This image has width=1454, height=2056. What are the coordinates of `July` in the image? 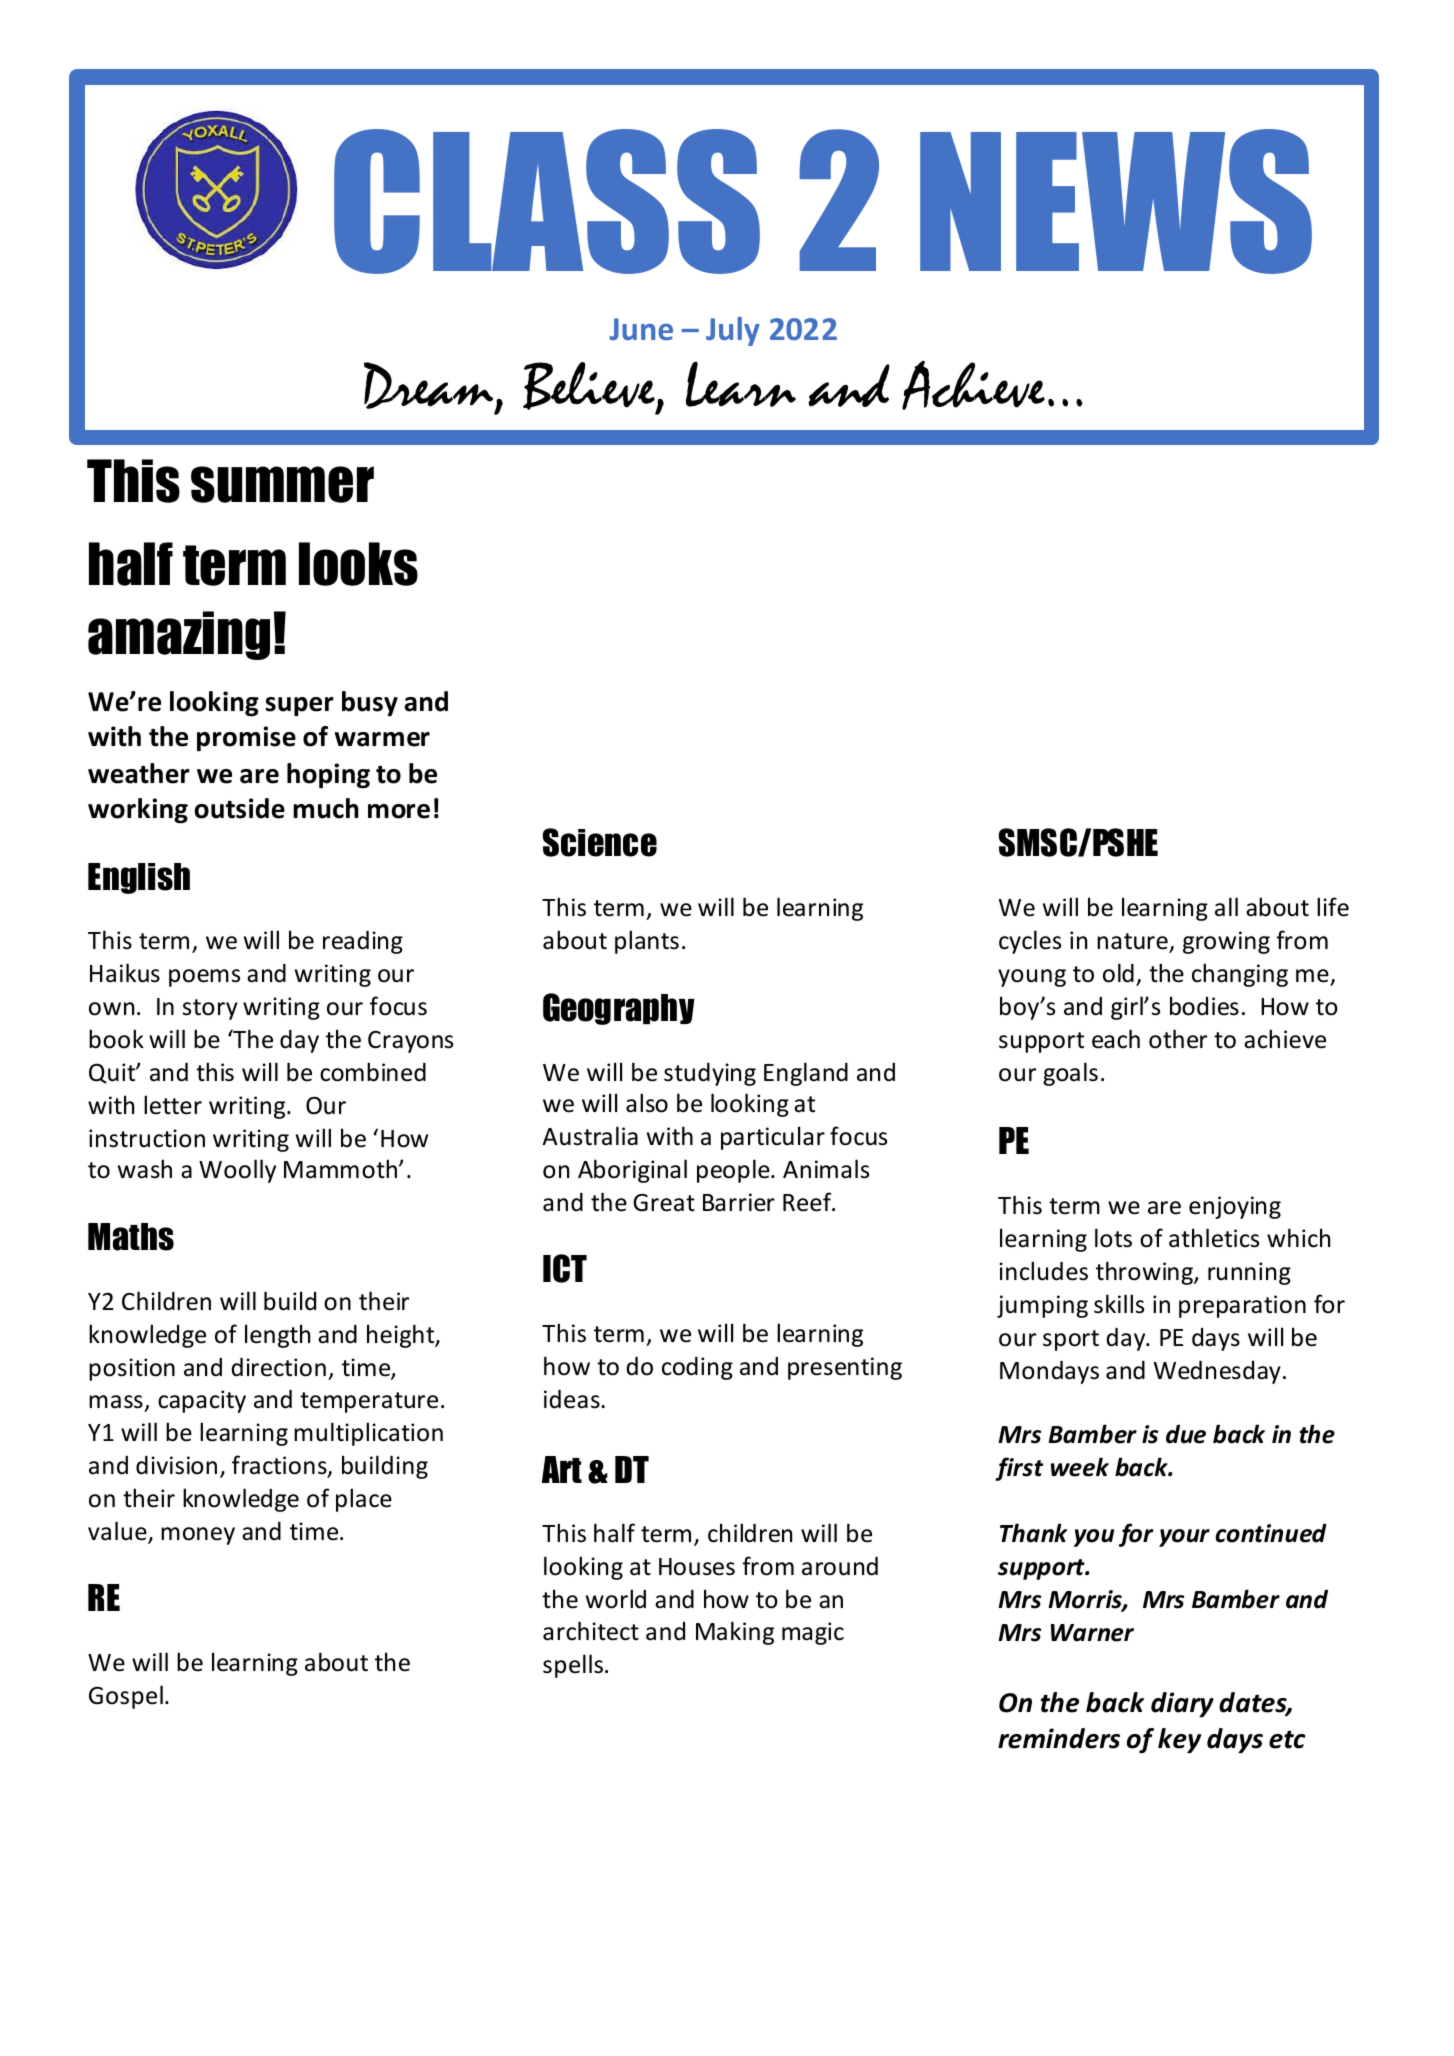 It's located at (733, 331).
